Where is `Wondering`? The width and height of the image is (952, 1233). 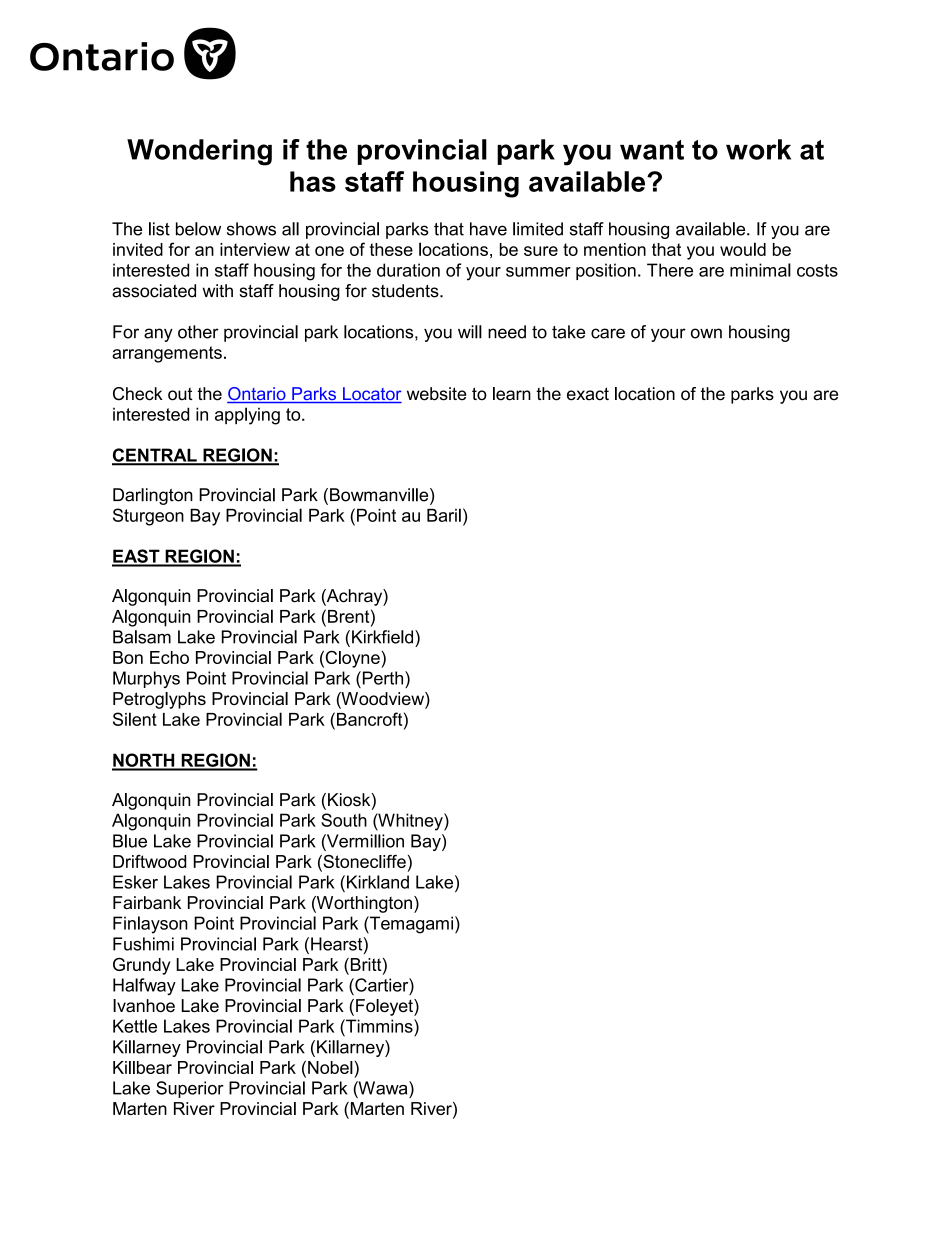
Wondering is located at coordinates (199, 152).
